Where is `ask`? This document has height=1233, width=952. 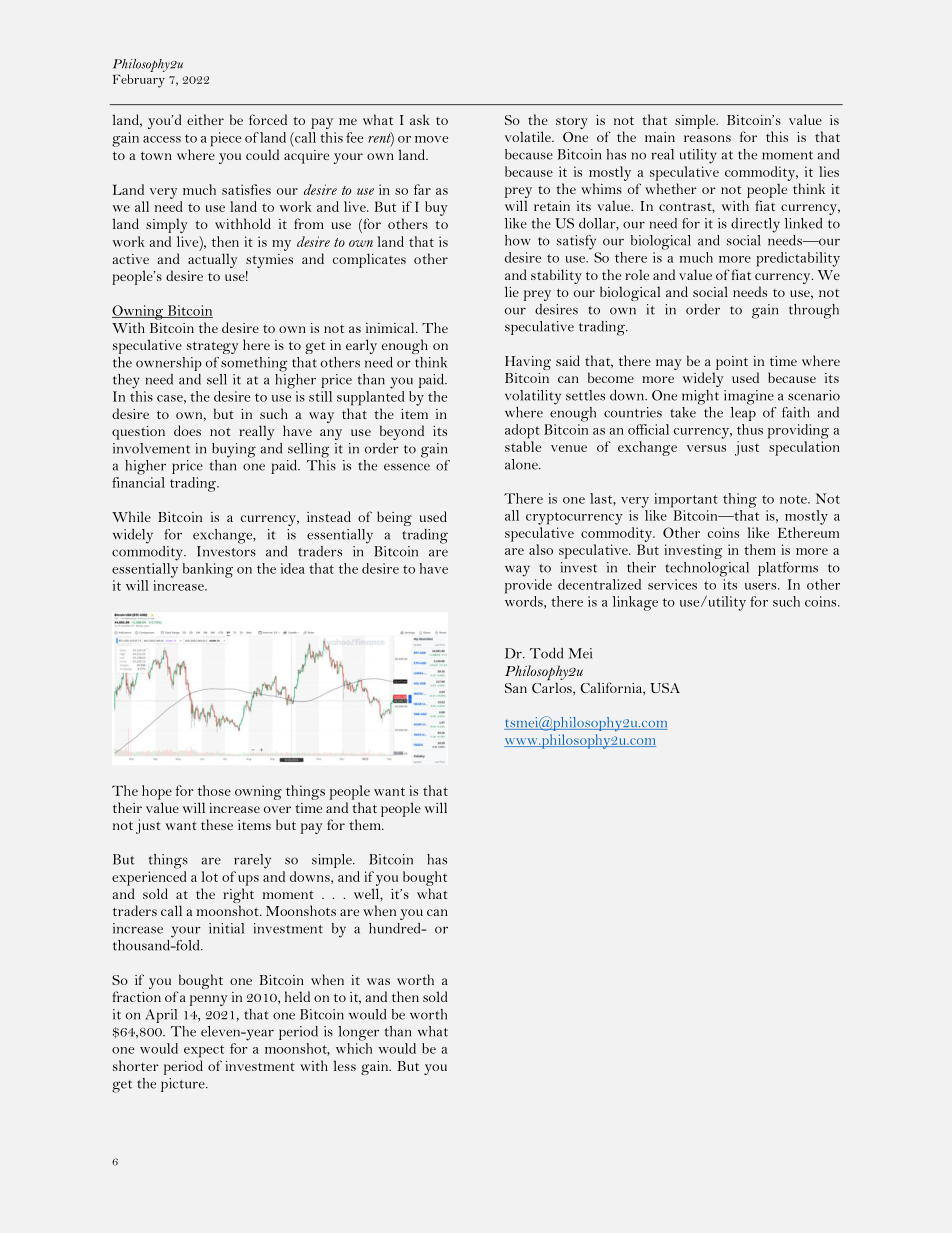
ask is located at coordinates (420, 119).
